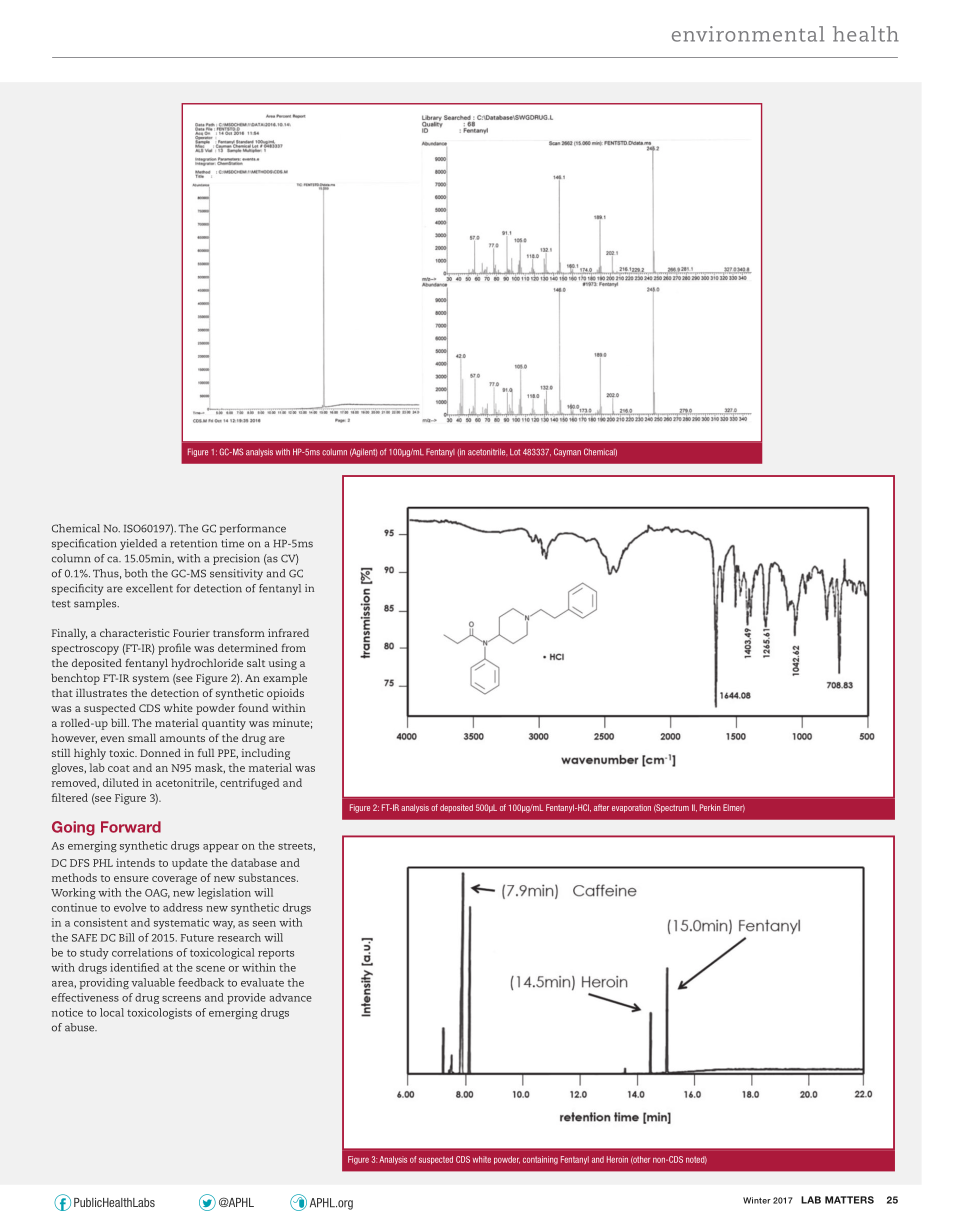 This page has width=975, height=1232. What do you see at coordinates (293, 647) in the page?
I see `from` at bounding box center [293, 647].
